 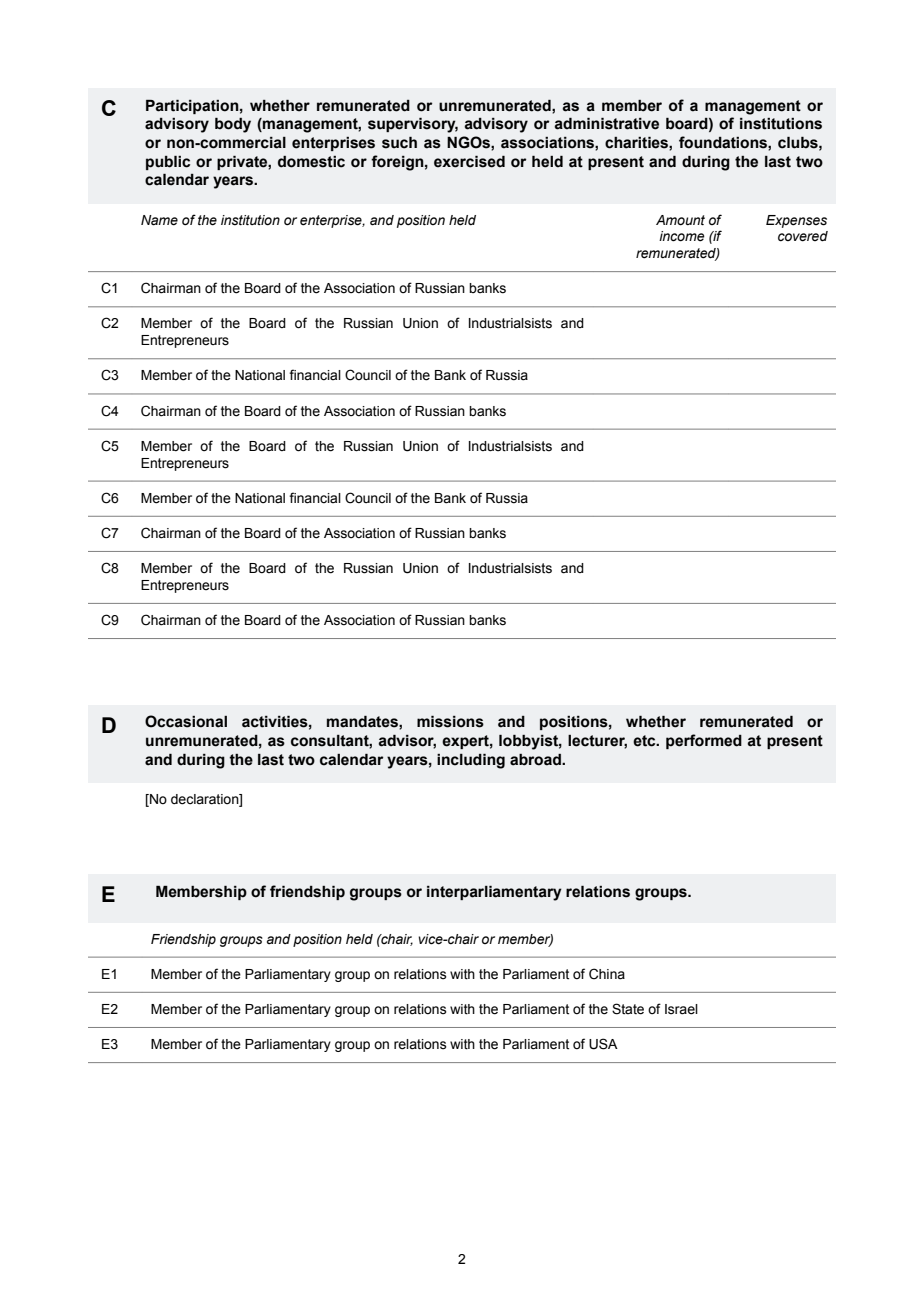 What do you see at coordinates (682, 236) in the screenshot?
I see `income` at bounding box center [682, 236].
